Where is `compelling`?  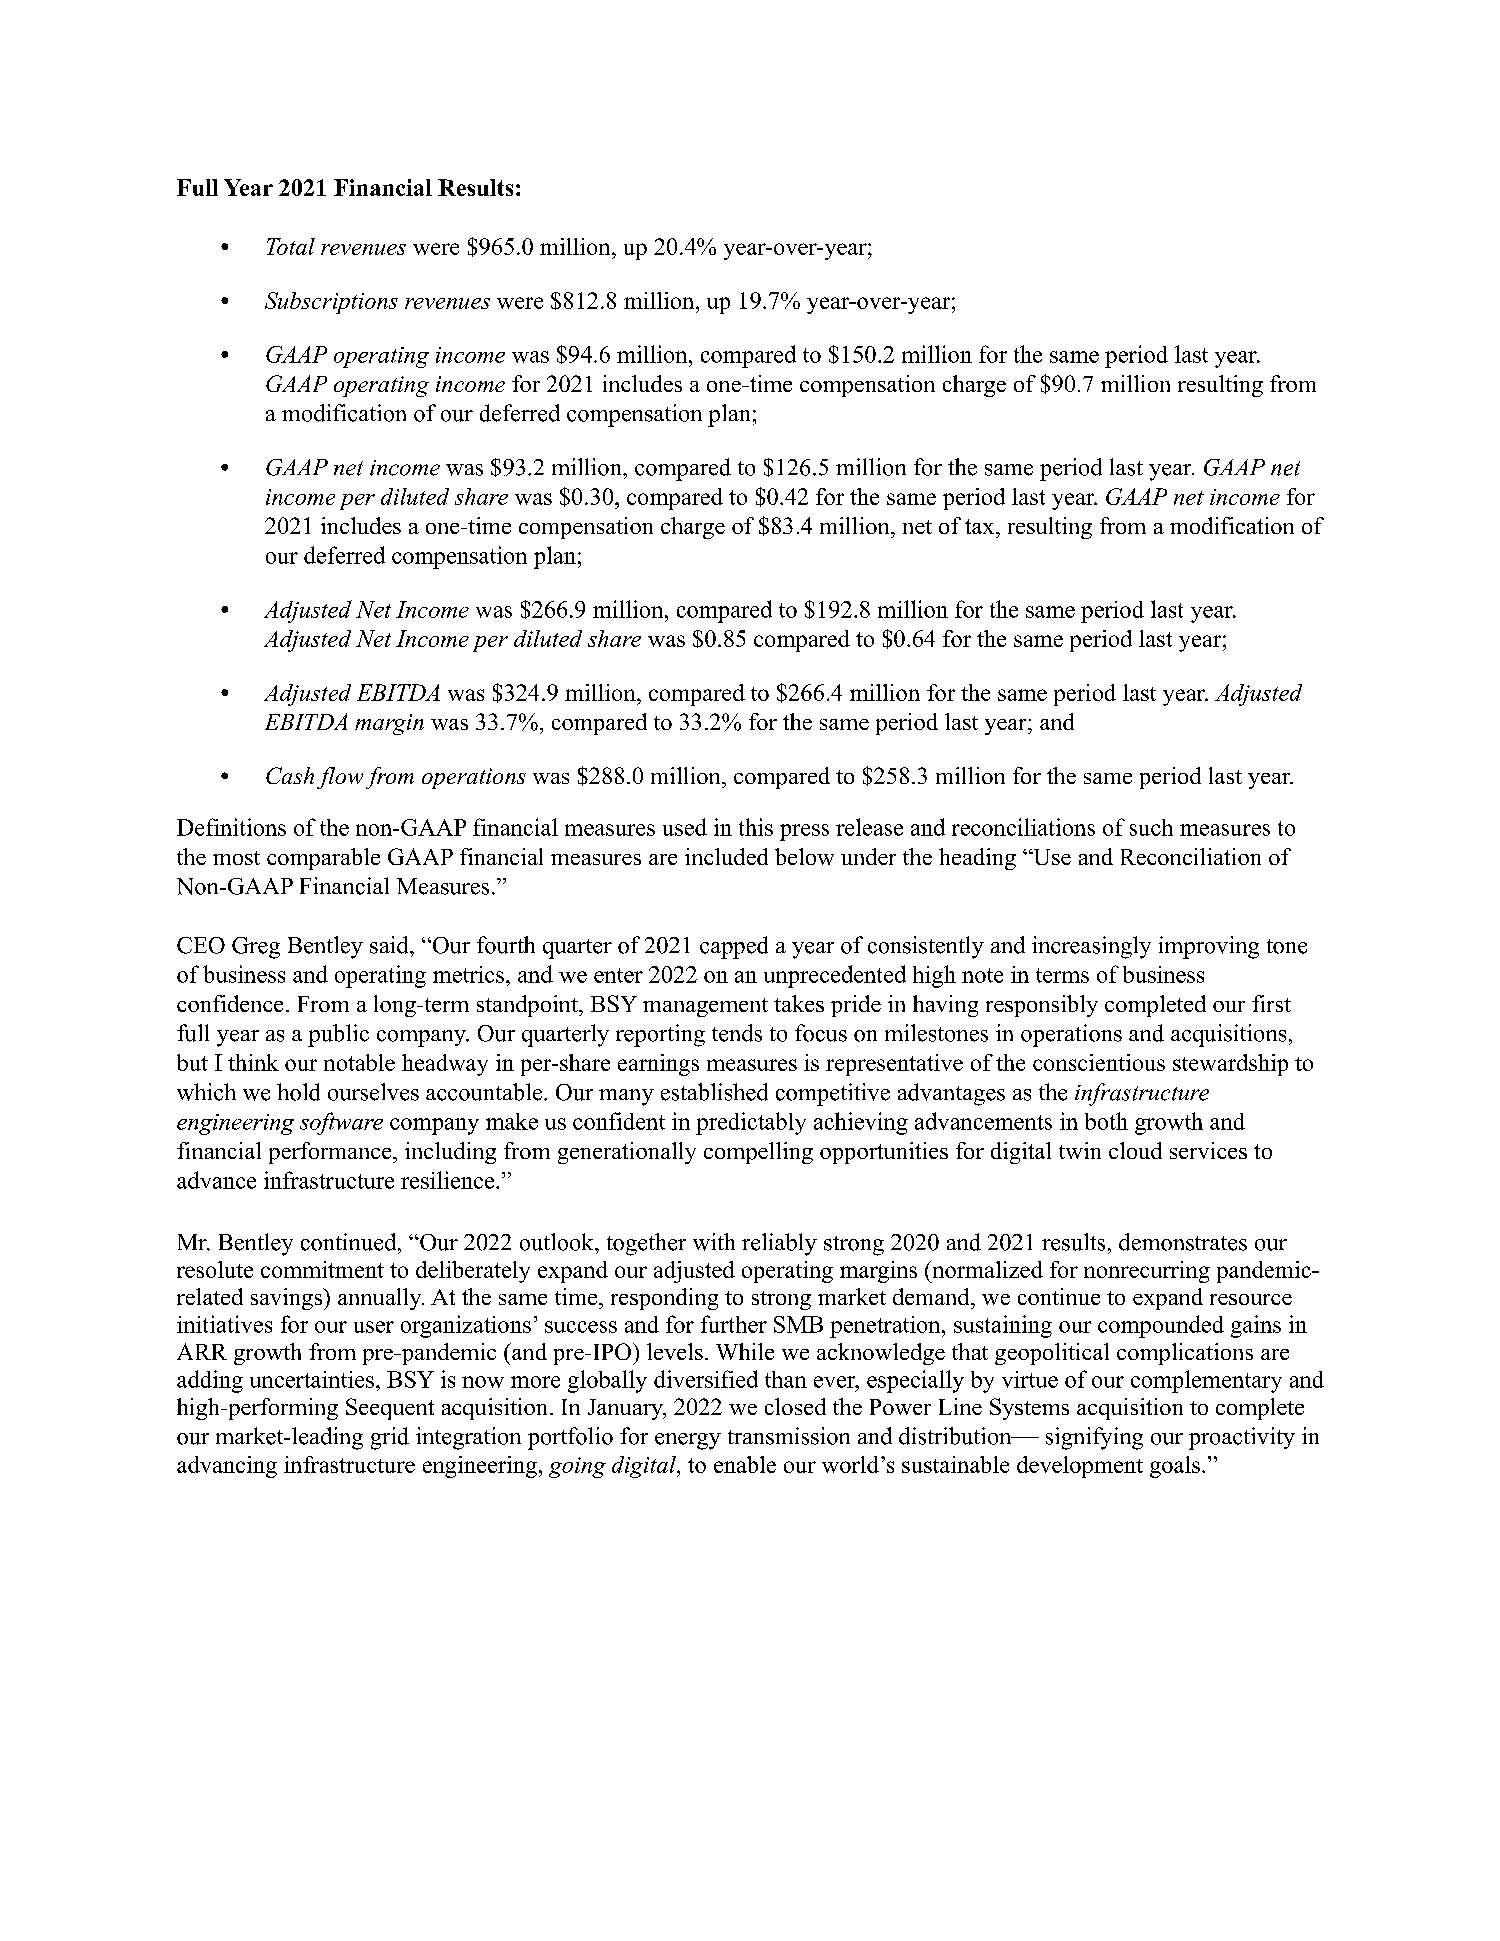 compelling is located at coordinates (758, 1153).
